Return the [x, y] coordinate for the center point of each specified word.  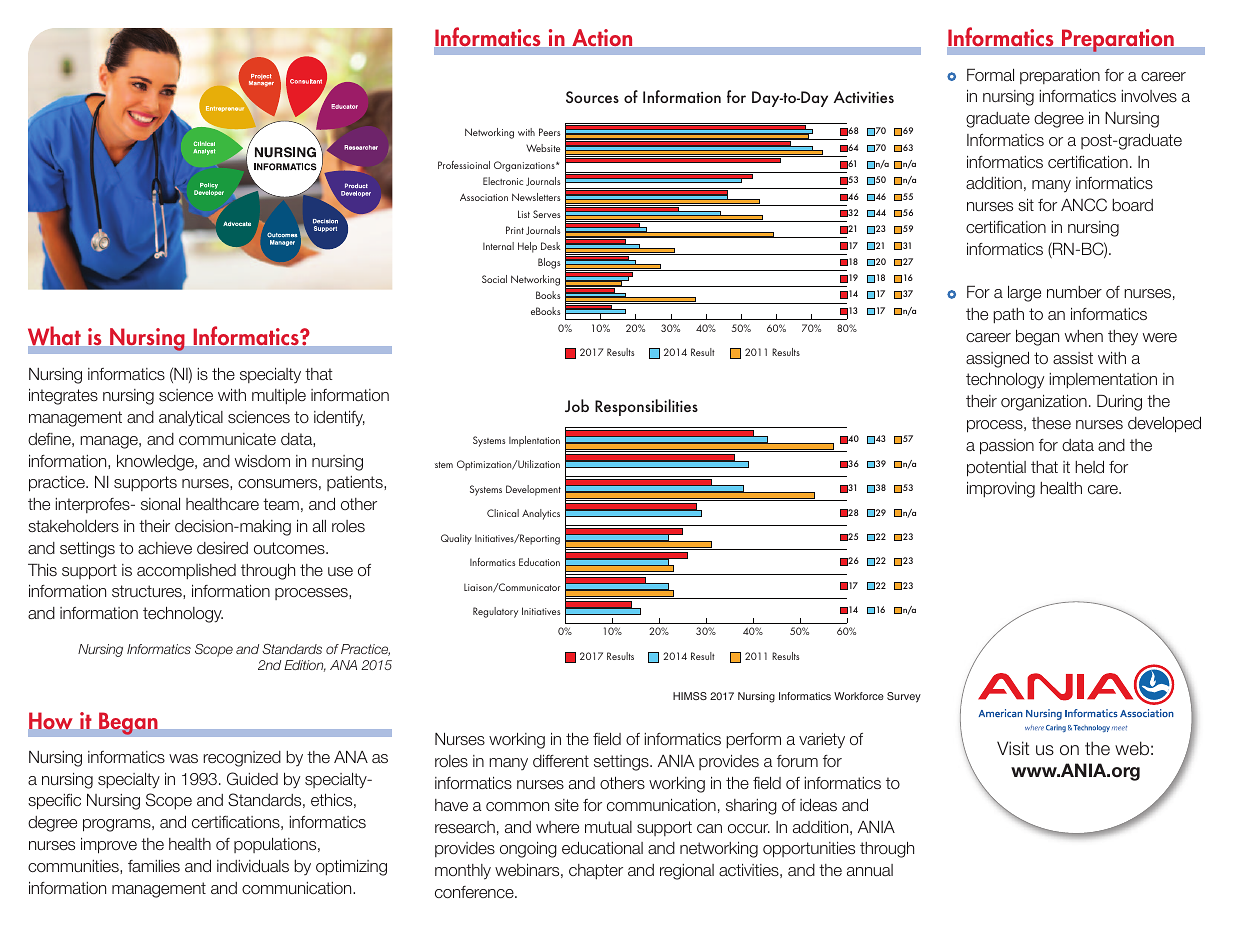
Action [602, 37]
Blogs [549, 263]
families [154, 866]
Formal [990, 75]
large [1024, 294]
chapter [596, 871]
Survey [904, 697]
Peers [549, 132]
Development [533, 490]
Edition [305, 666]
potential [996, 469]
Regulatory [495, 612]
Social [494, 279]
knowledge [156, 463]
